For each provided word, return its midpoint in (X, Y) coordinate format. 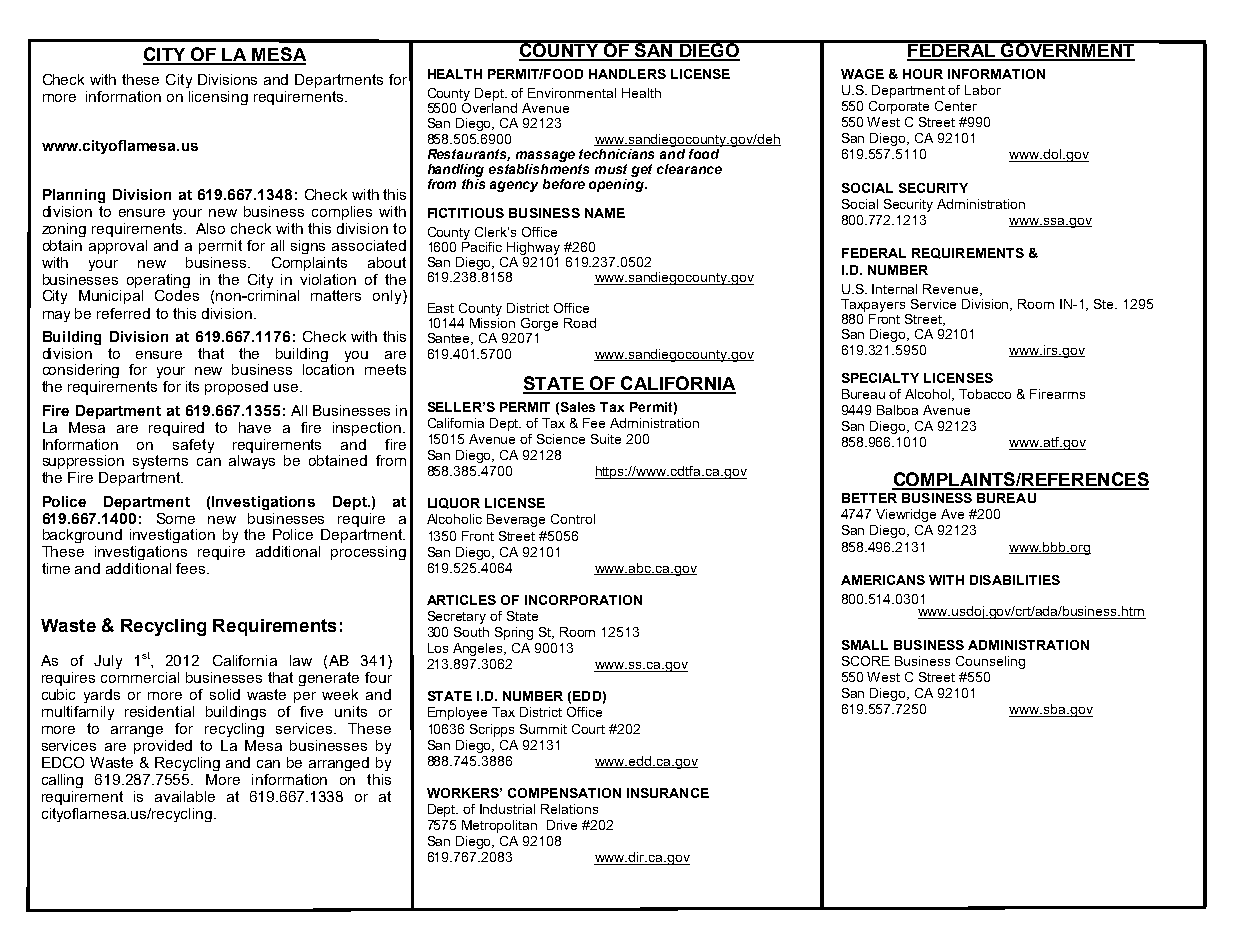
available (185, 796)
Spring (514, 633)
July (108, 662)
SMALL (865, 645)
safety (193, 446)
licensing (218, 98)
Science (561, 439)
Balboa (897, 410)
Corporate (899, 107)
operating (158, 281)
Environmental (572, 93)
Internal (894, 289)
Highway (533, 248)
